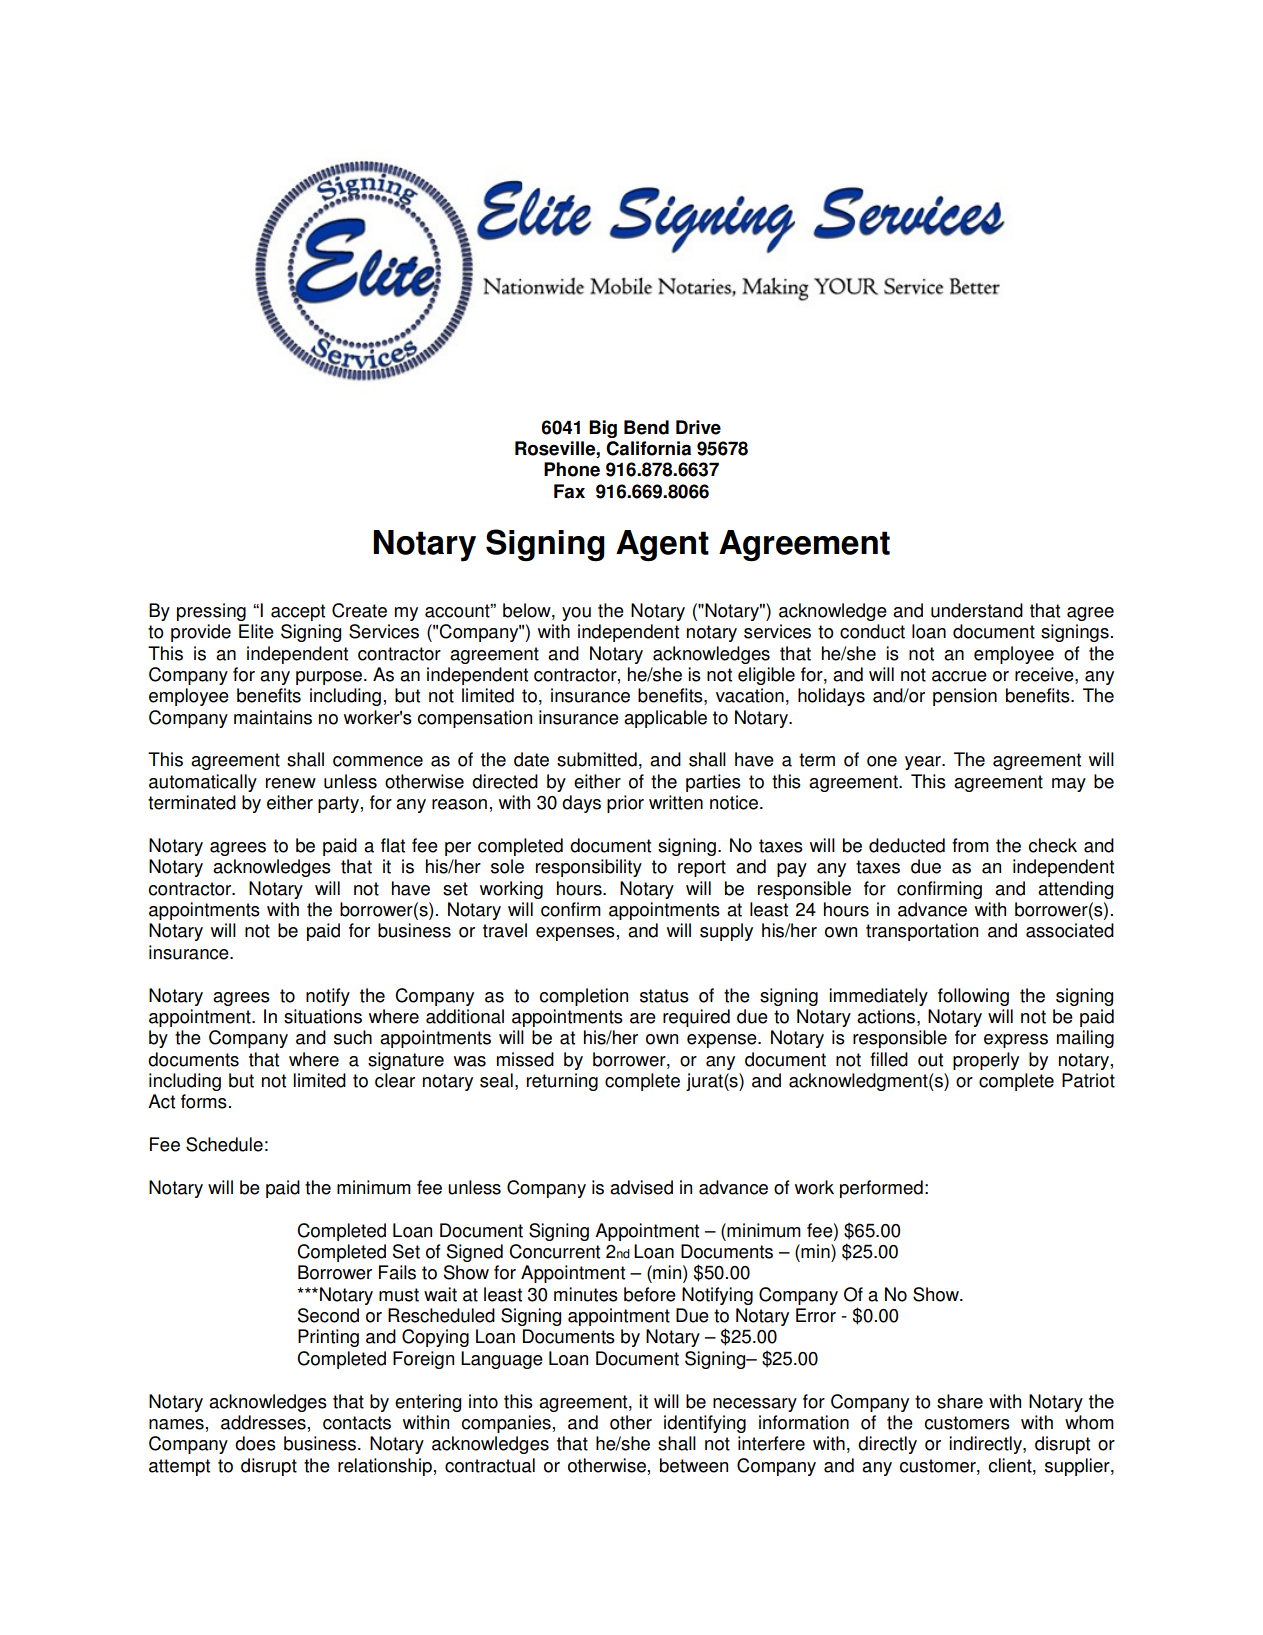 The height and width of the screenshot is (1635, 1263). Describe the element at coordinates (323, 1016) in the screenshot. I see `situations` at that location.
